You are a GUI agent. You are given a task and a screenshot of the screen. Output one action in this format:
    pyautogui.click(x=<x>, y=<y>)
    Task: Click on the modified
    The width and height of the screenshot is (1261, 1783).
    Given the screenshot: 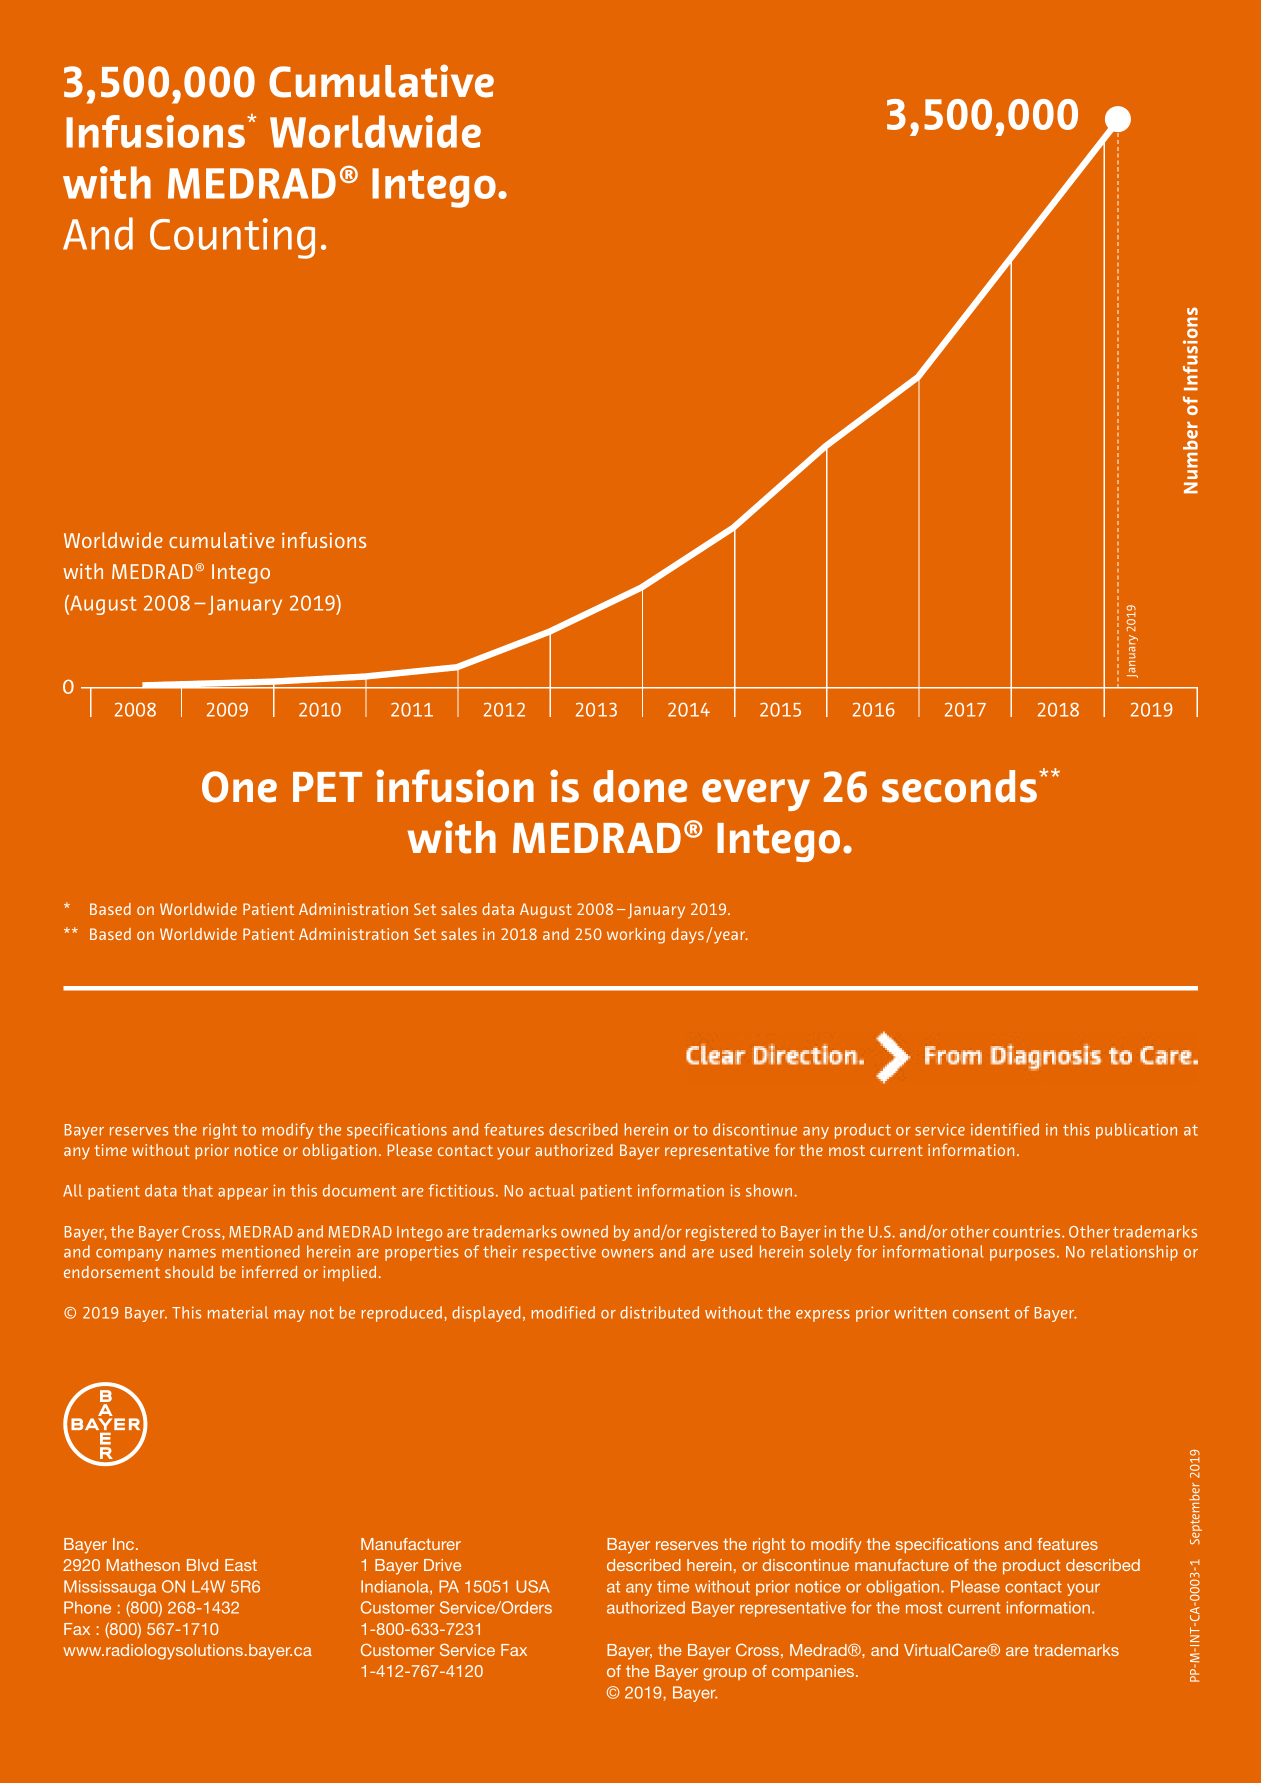 What is the action you would take?
    pyautogui.click(x=563, y=1312)
